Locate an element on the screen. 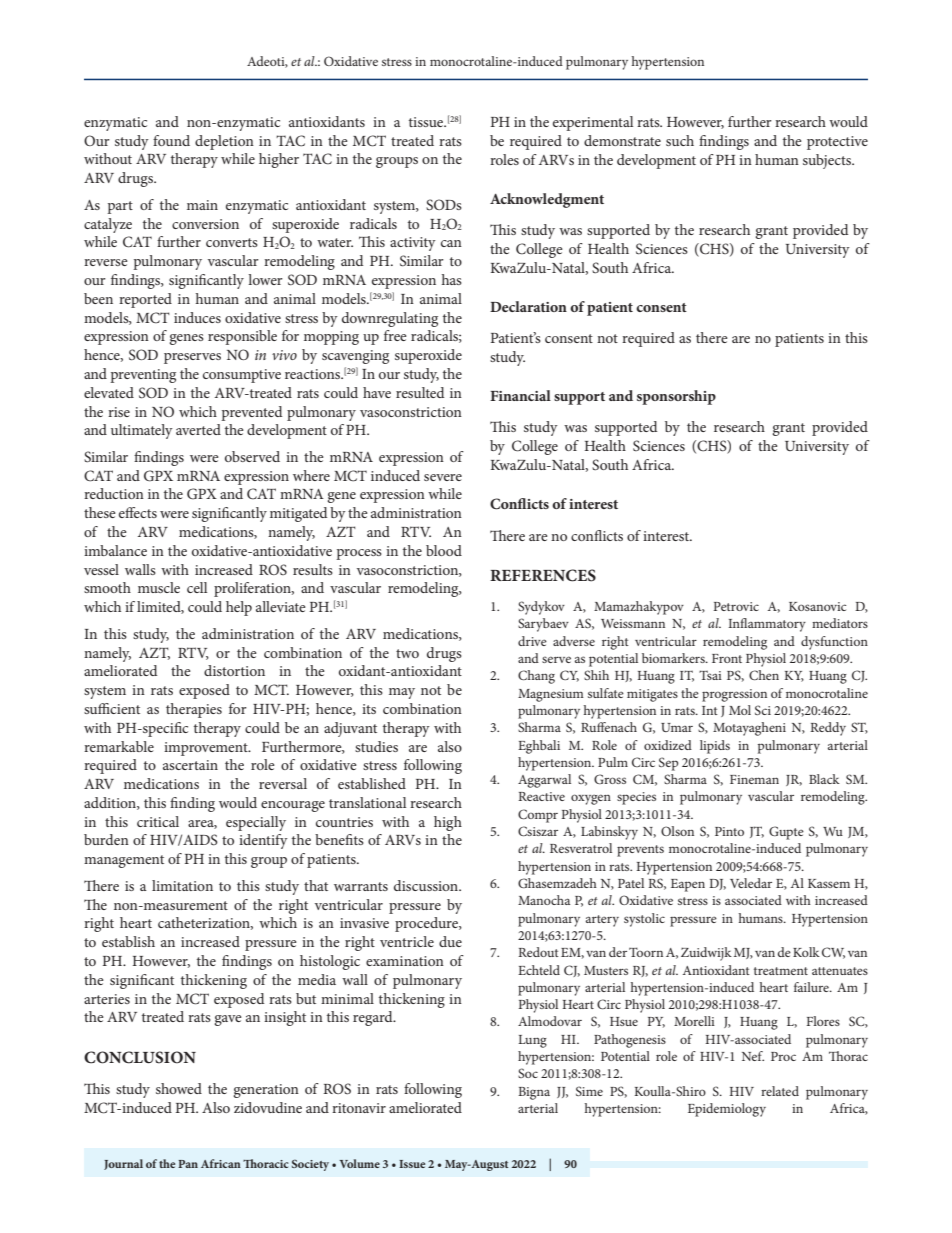  Inflammatory is located at coordinates (767, 625).
